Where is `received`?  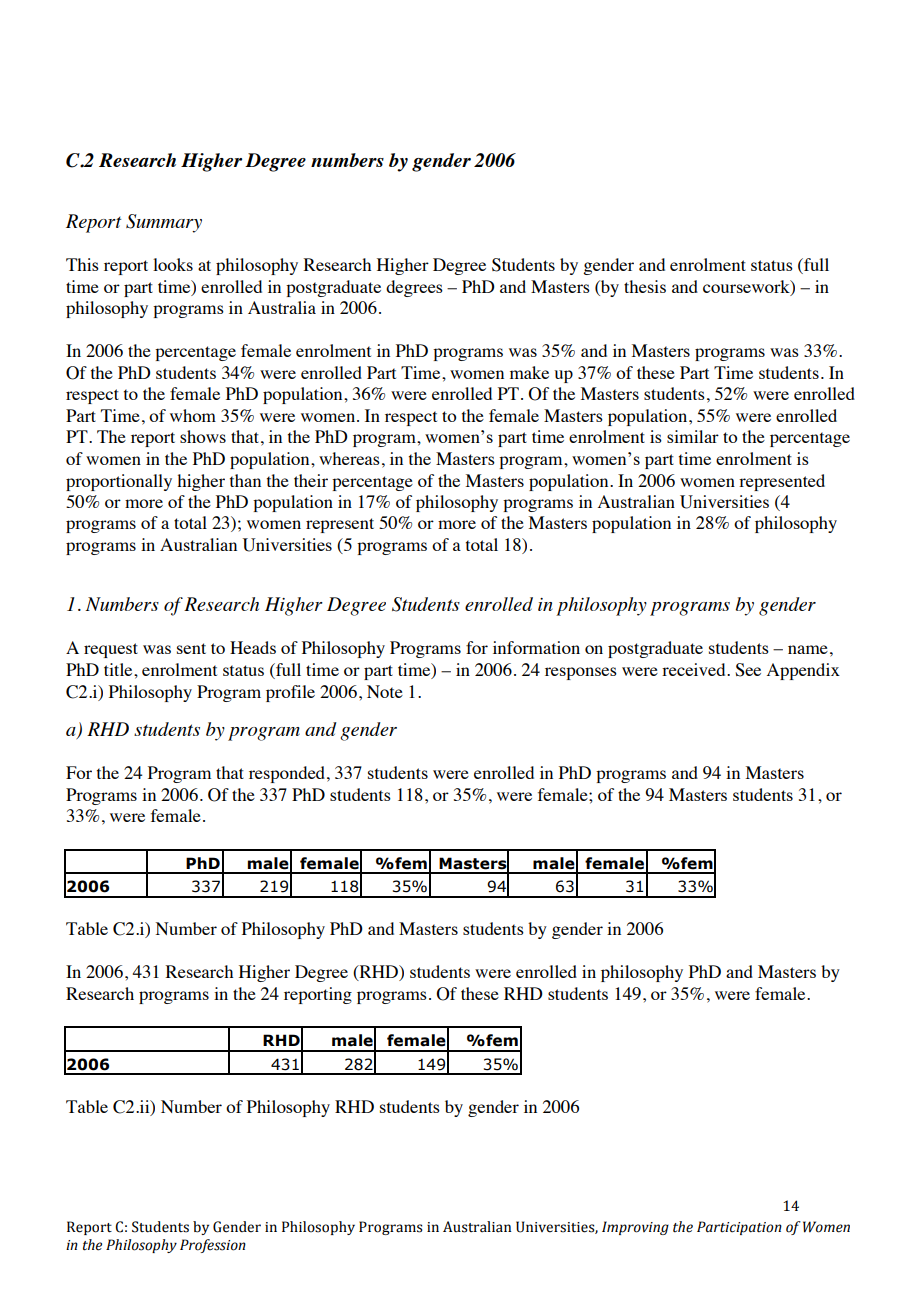
received is located at coordinates (695, 669).
